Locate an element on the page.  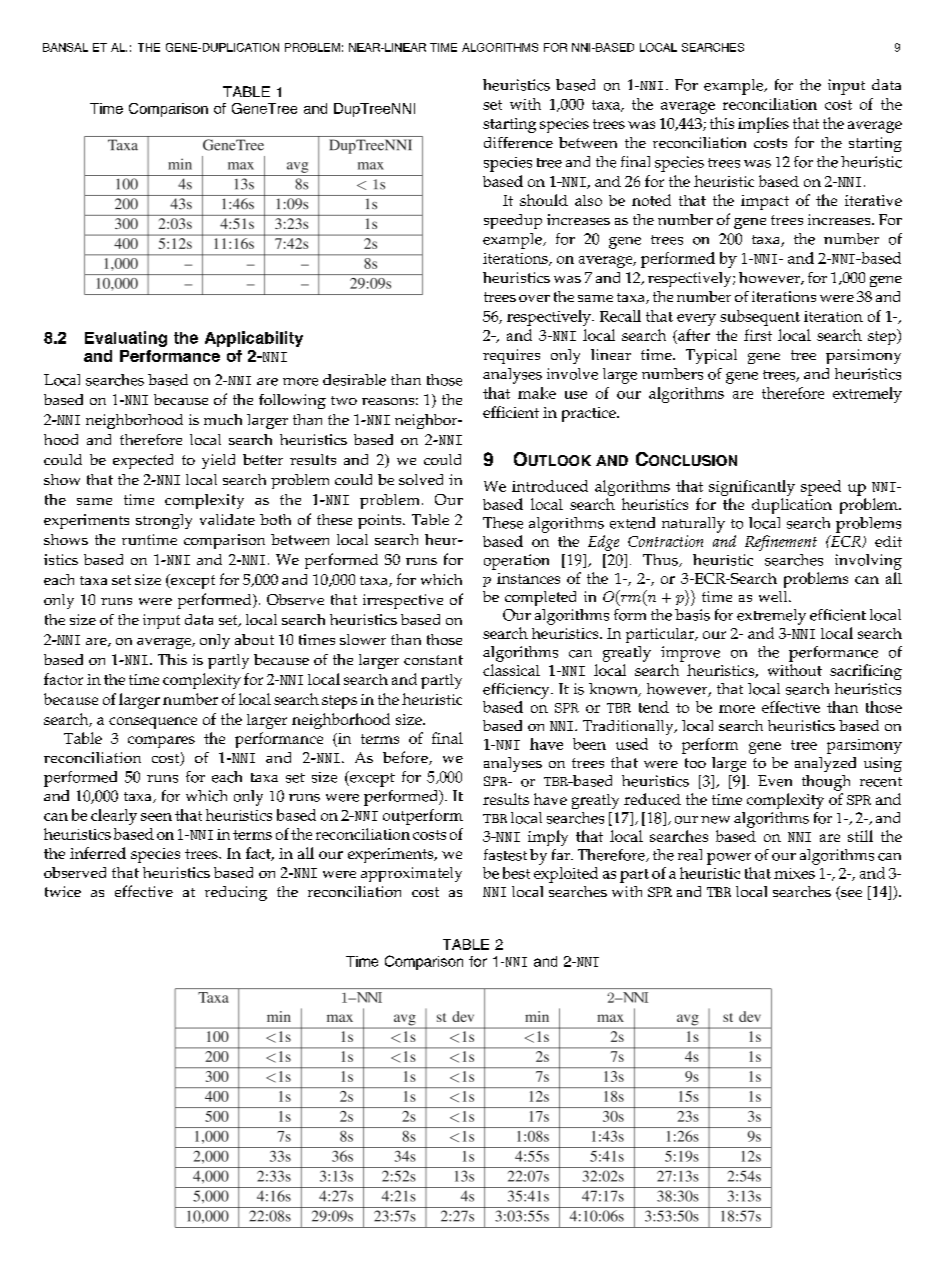
solved is located at coordinates (421, 479).
